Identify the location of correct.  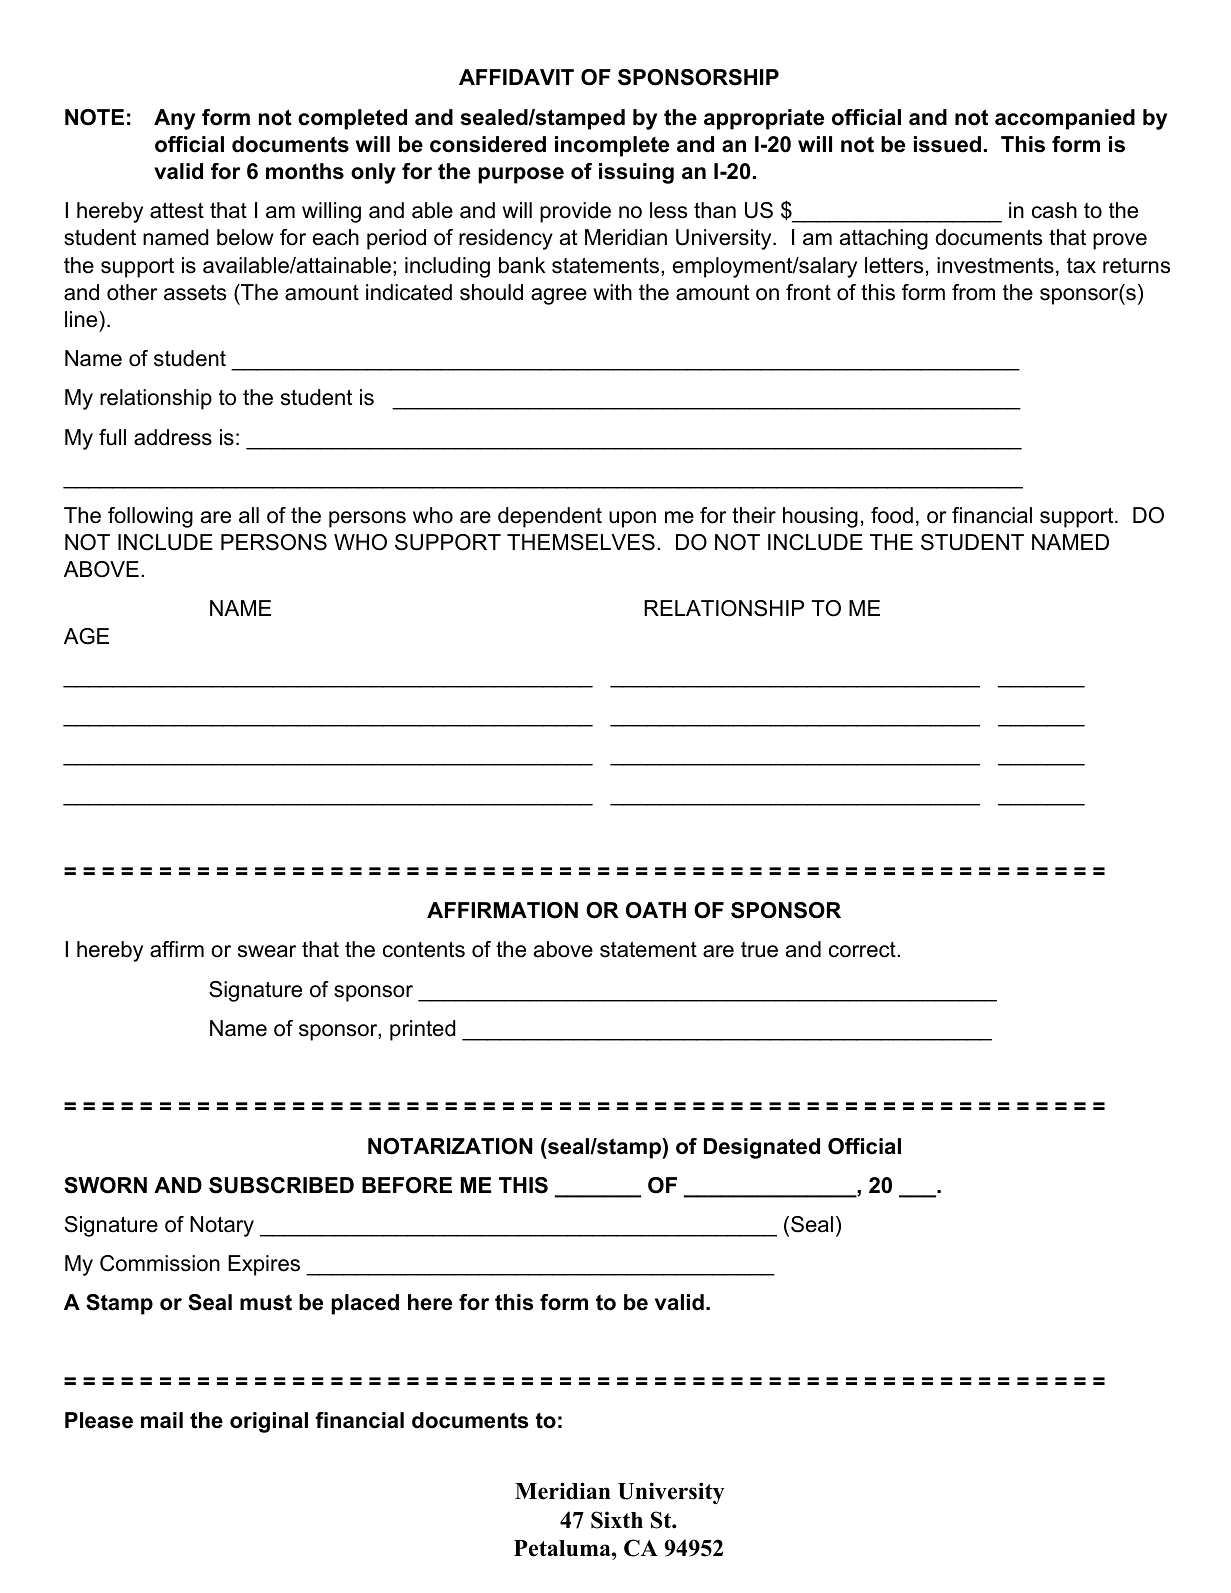
(863, 950).
